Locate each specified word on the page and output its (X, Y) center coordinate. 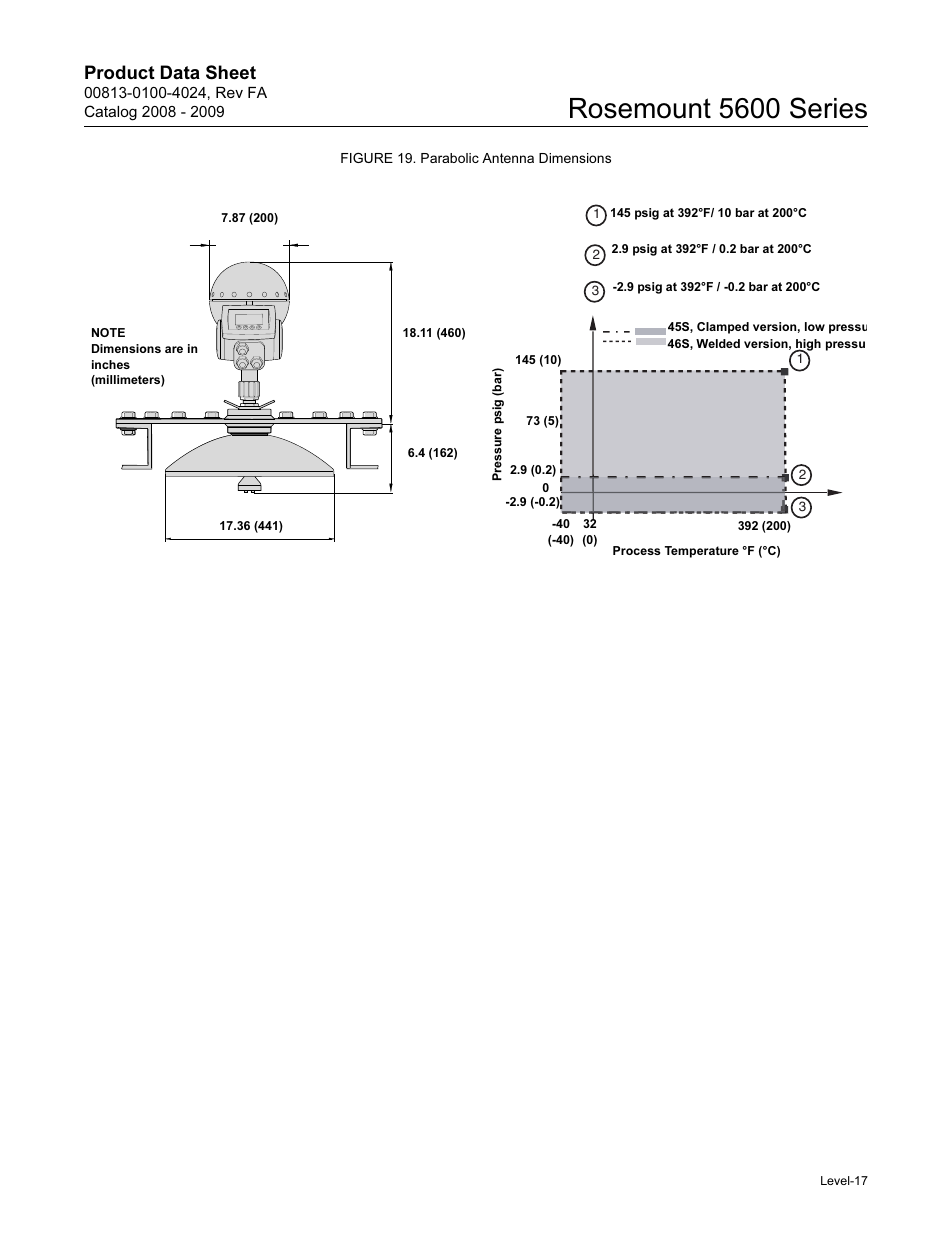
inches (111, 364)
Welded (718, 343)
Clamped (723, 328)
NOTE (108, 332)
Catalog (111, 113)
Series (828, 108)
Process (637, 550)
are (174, 349)
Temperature (702, 552)
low (815, 326)
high (807, 346)
